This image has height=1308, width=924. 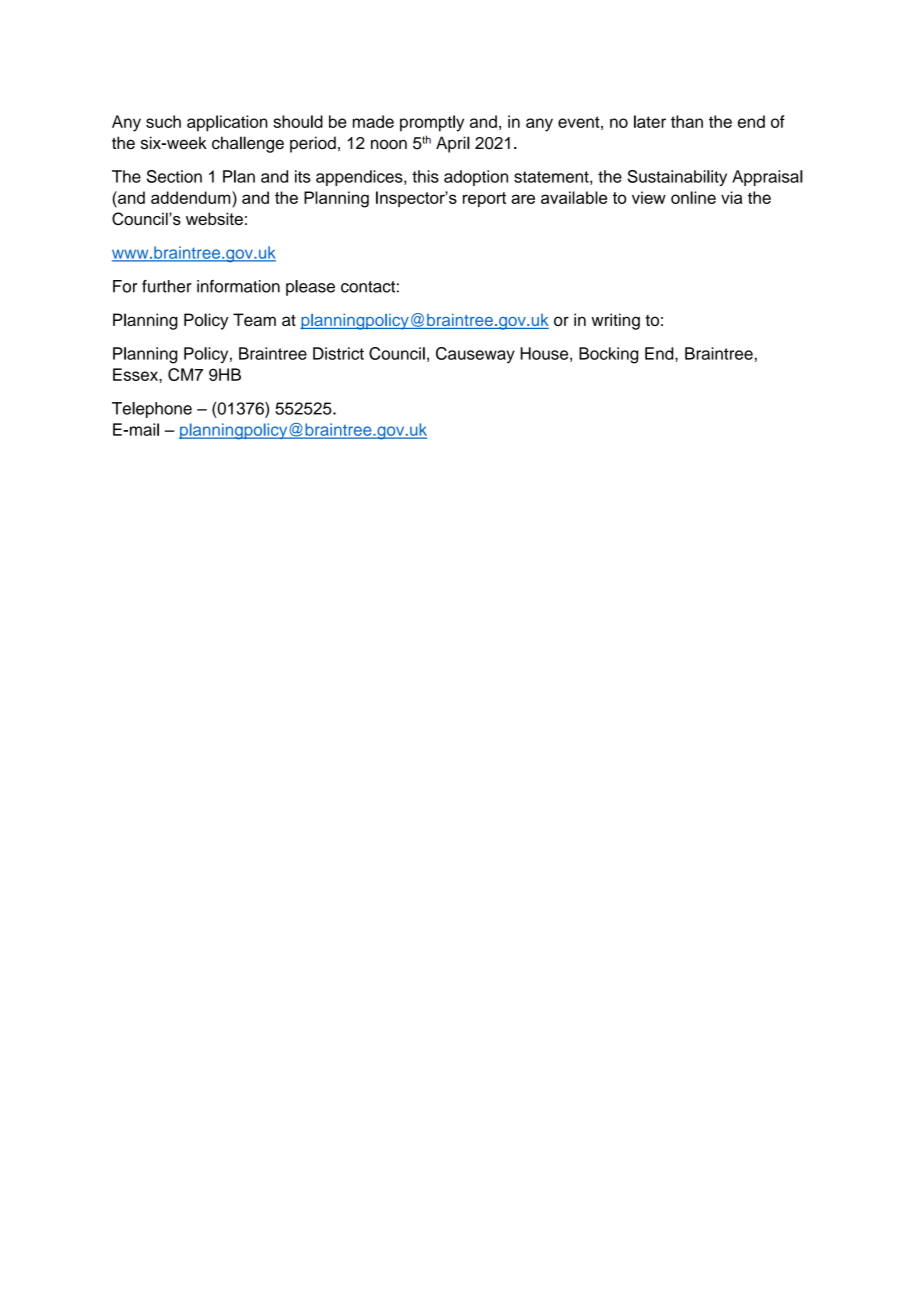 I want to click on application, so click(x=227, y=123).
